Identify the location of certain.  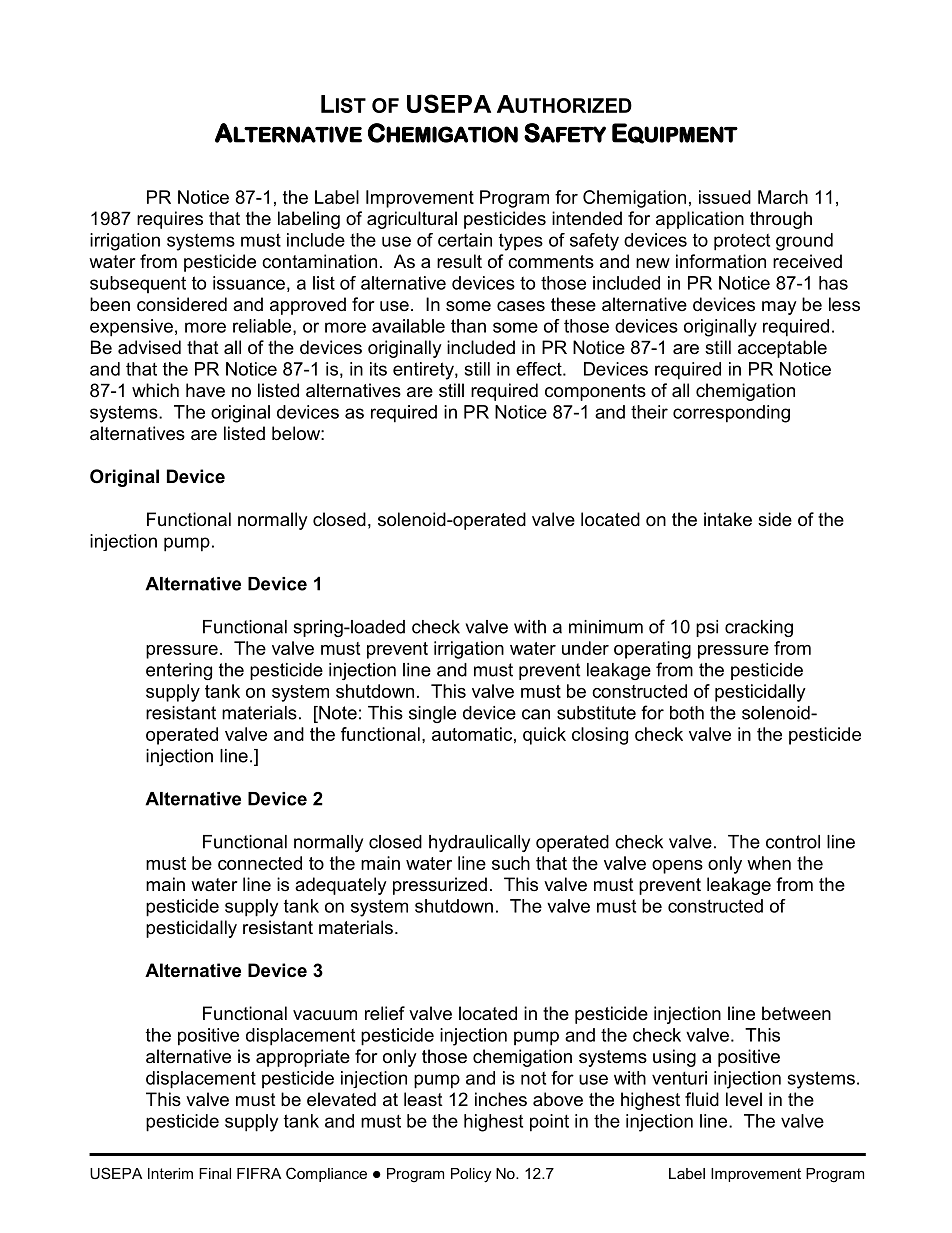
(465, 240).
